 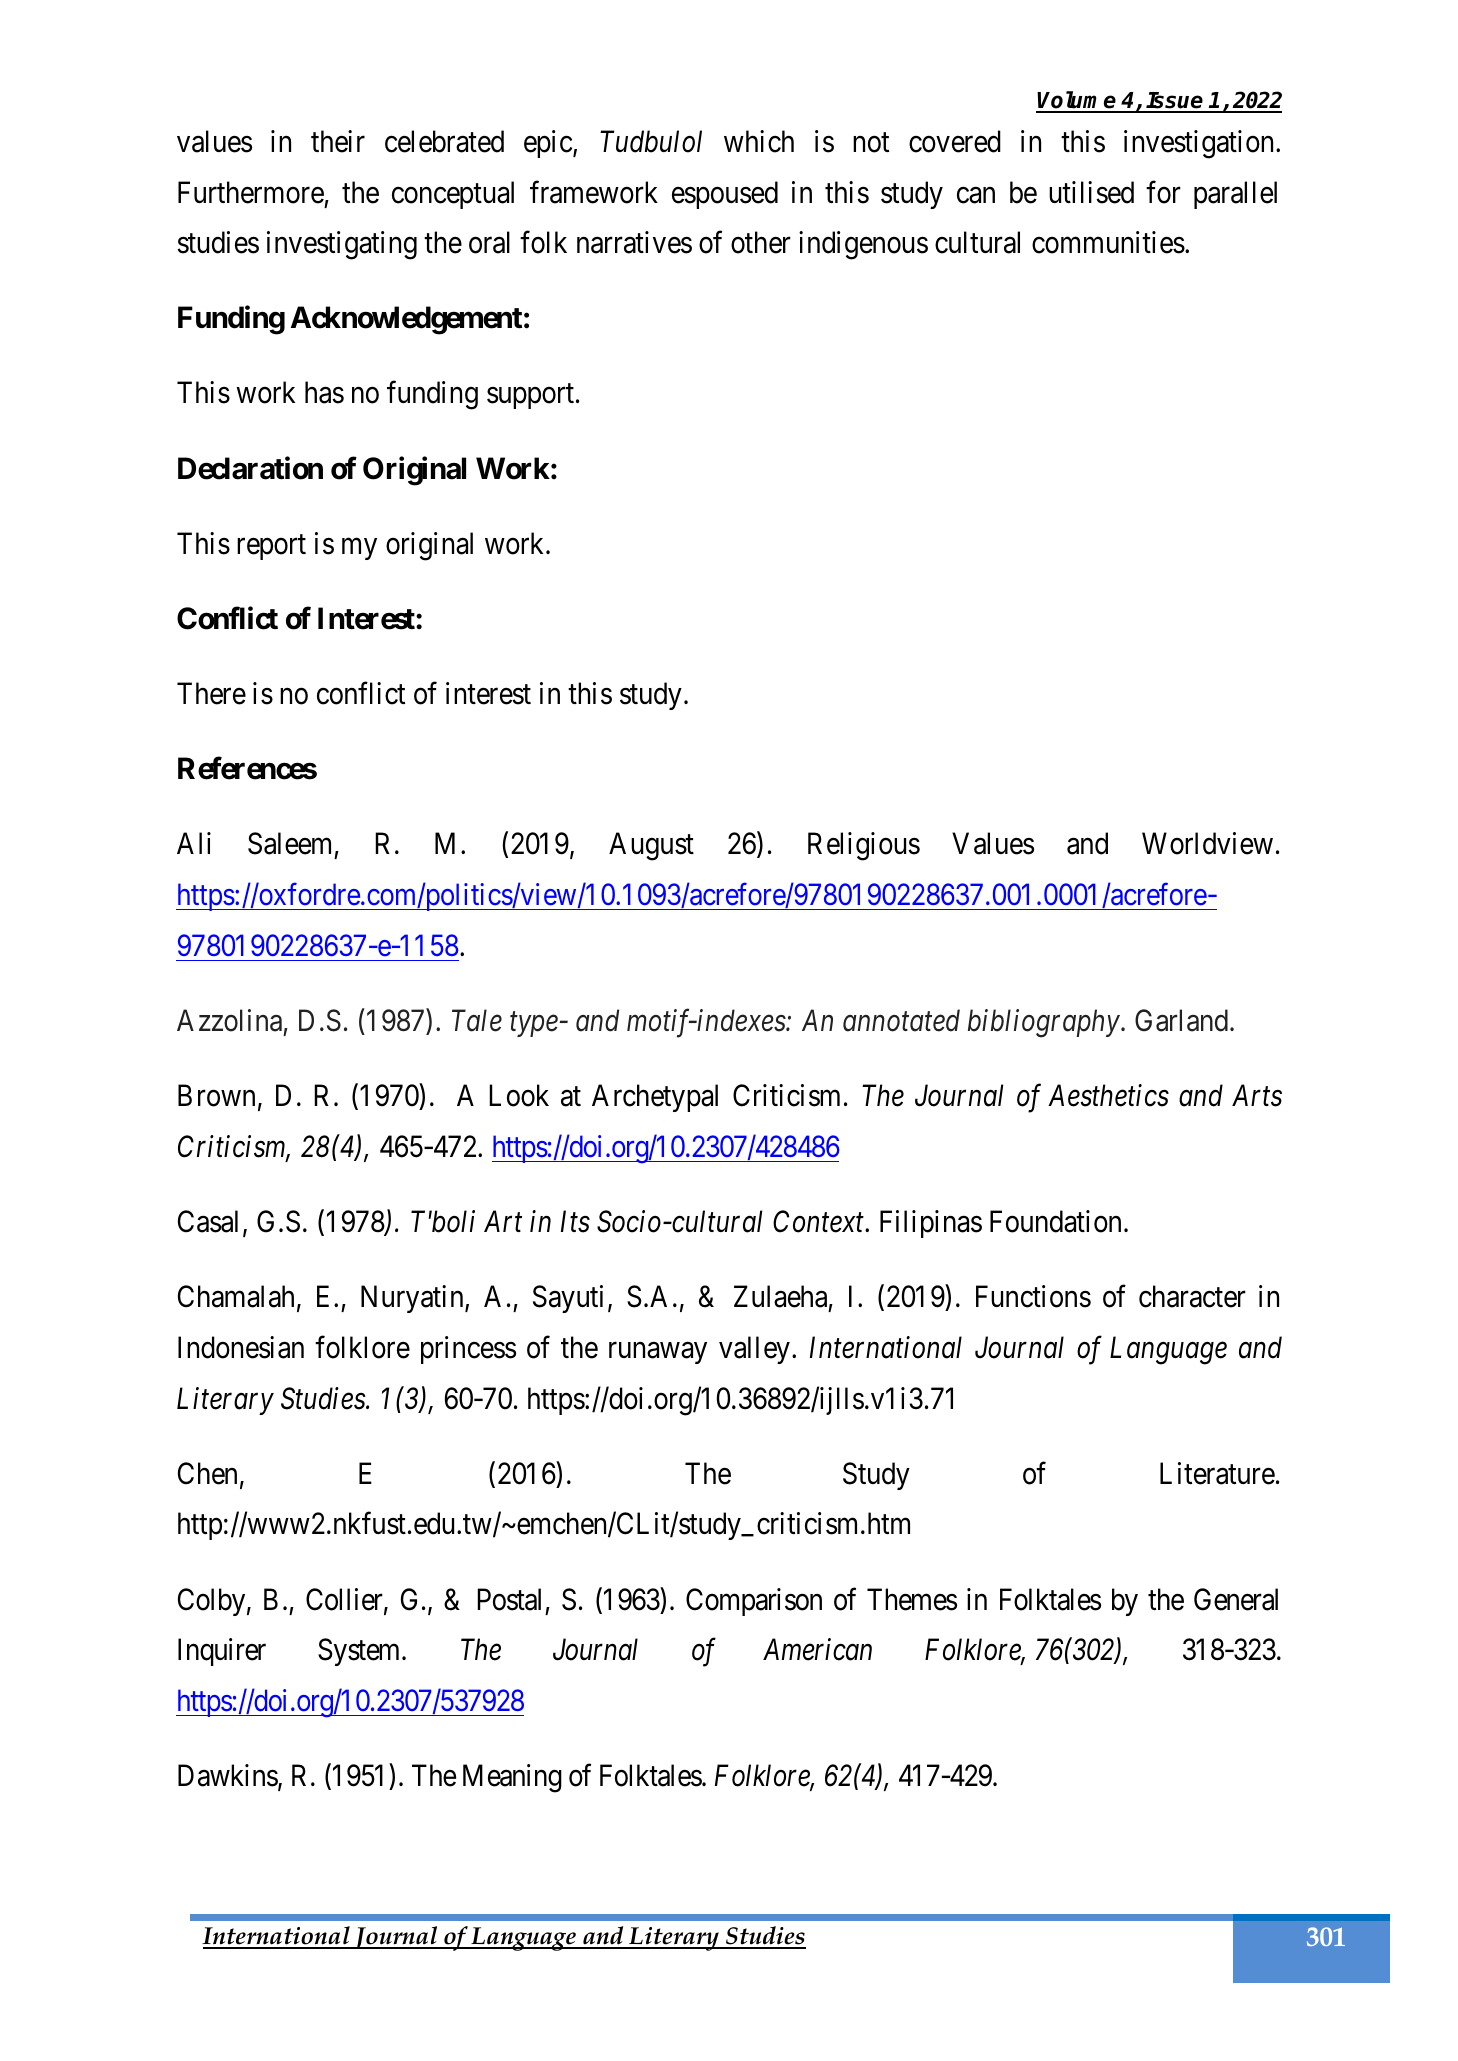 I want to click on General, so click(x=1236, y=1599).
